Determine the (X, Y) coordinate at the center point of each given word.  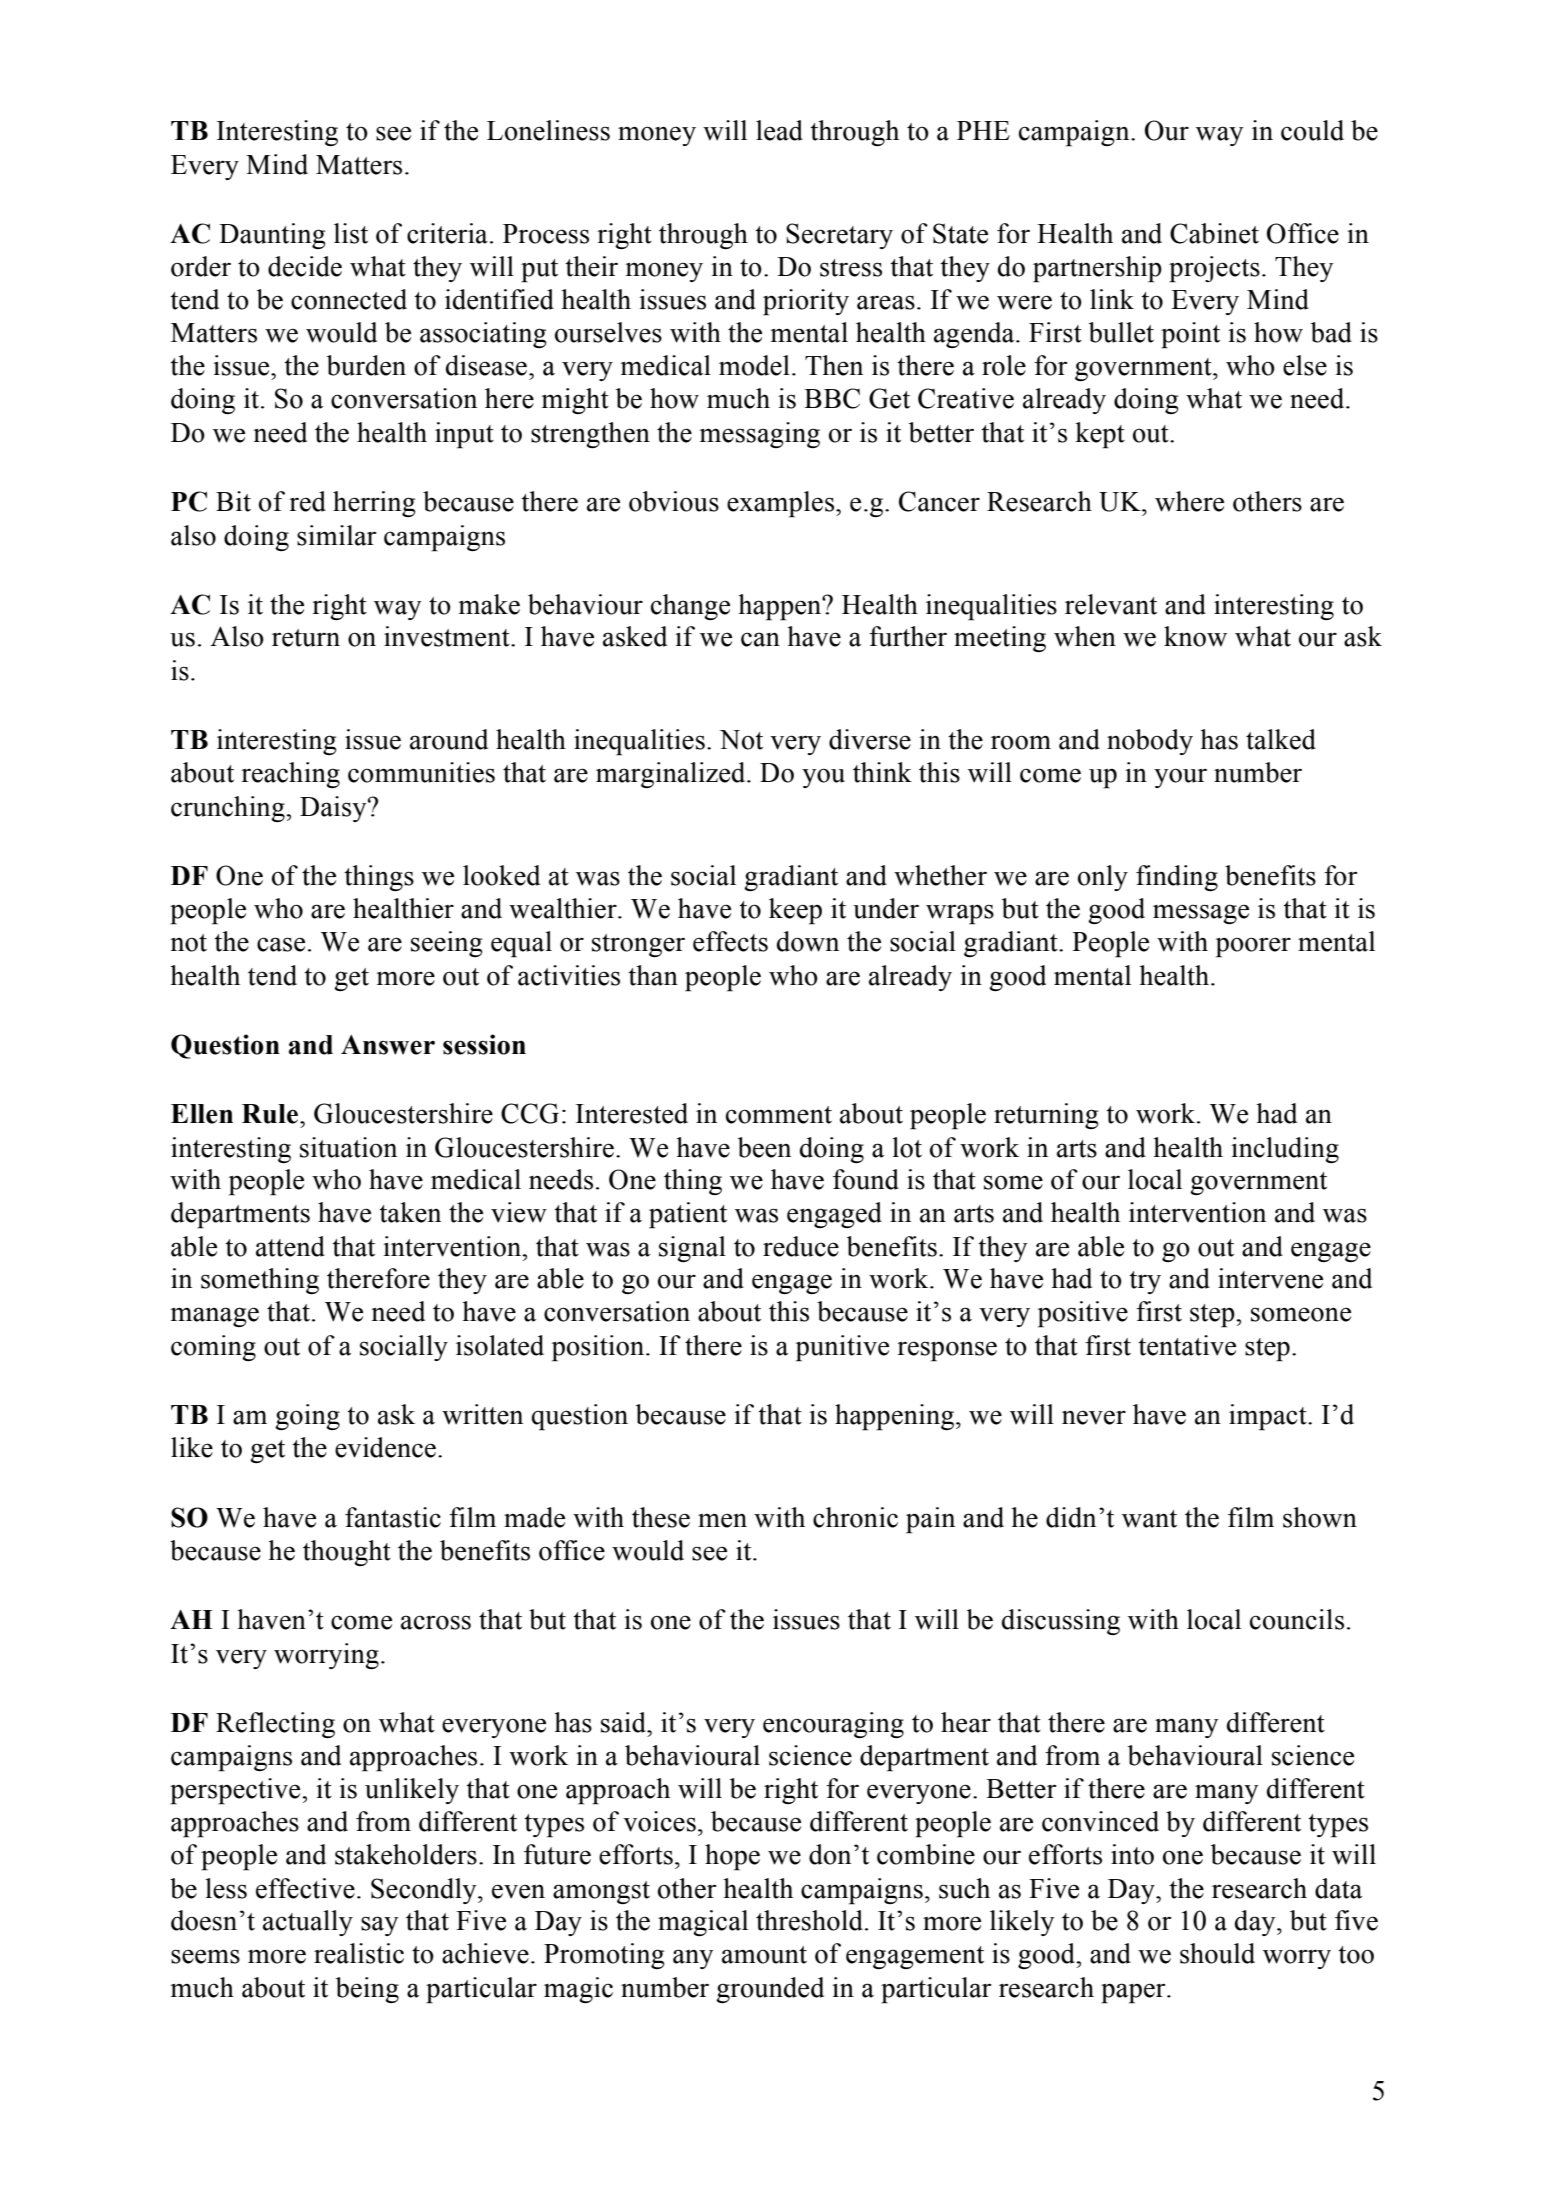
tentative (1187, 1345)
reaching (290, 775)
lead (779, 130)
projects (1214, 269)
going (307, 1417)
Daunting (272, 236)
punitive (842, 1348)
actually (308, 1923)
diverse (870, 739)
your (1180, 778)
